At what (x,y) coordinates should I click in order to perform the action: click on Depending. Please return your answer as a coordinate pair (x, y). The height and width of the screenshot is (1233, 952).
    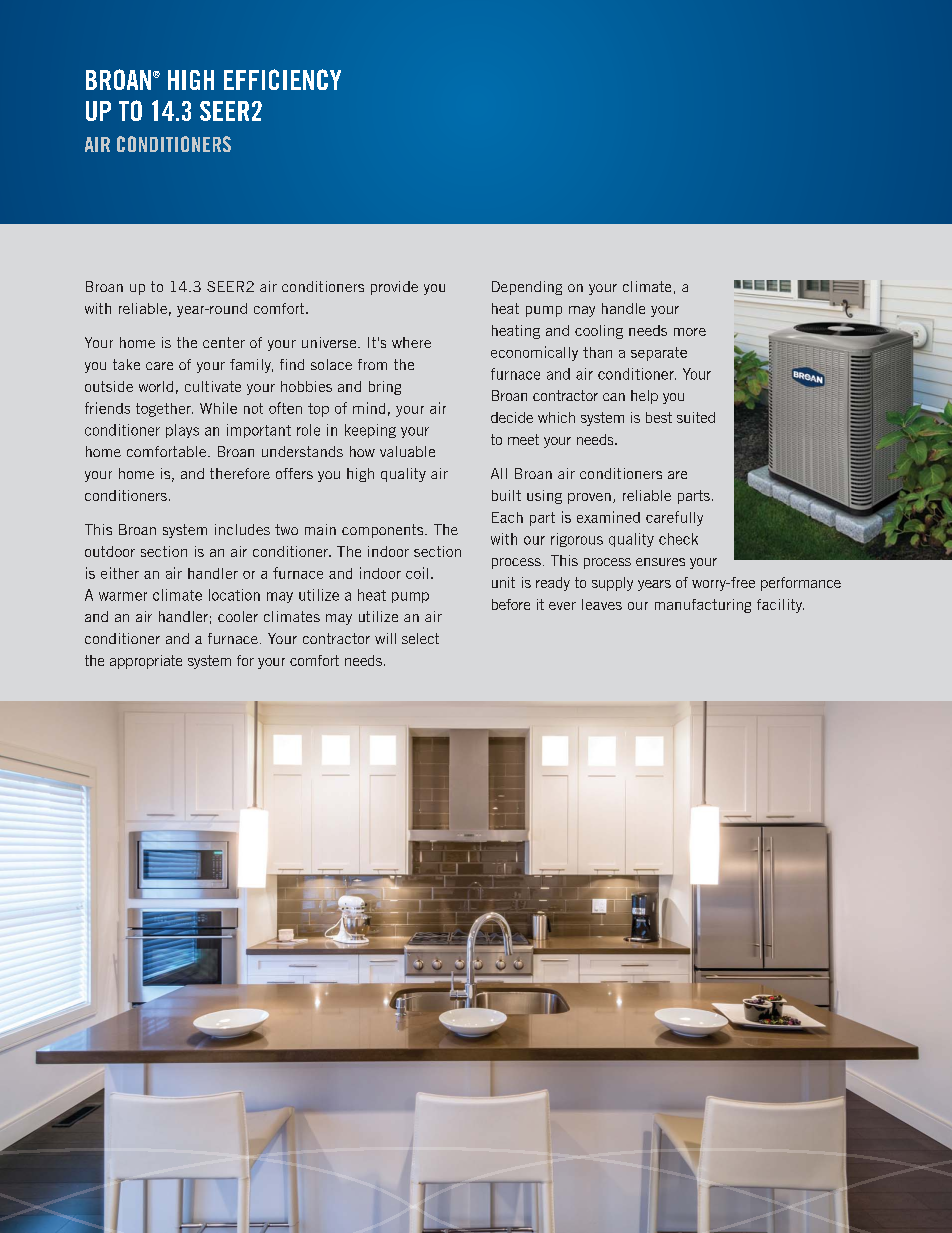
    Looking at the image, I should click on (527, 288).
